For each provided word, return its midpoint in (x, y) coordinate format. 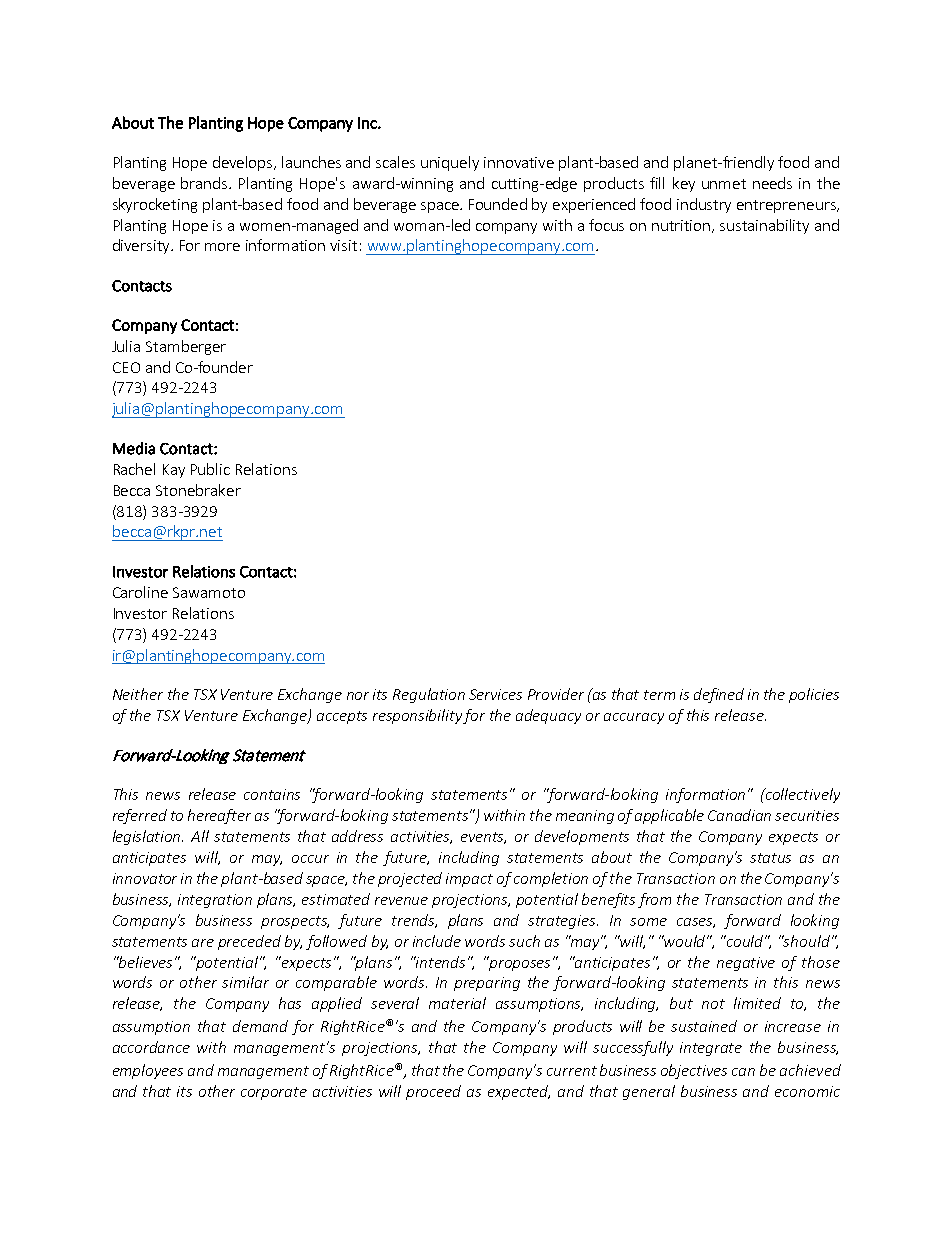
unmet (724, 184)
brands (205, 183)
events (483, 838)
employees (148, 1071)
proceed (433, 1092)
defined (719, 695)
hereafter (219, 816)
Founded (498, 204)
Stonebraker (198, 490)
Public (210, 469)
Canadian (739, 815)
